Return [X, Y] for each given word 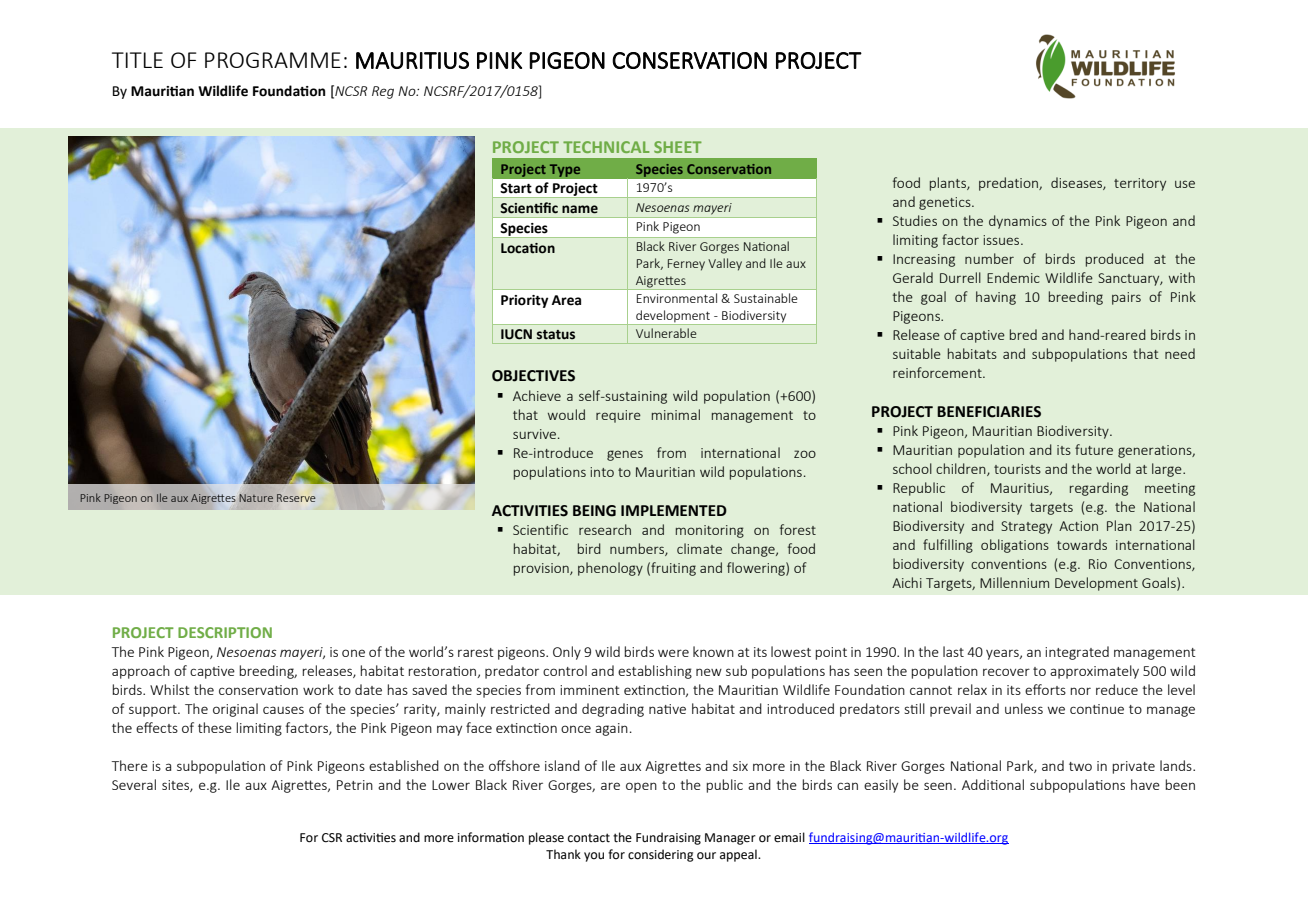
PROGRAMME [273, 60]
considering [661, 855]
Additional [993, 784]
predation [1009, 184]
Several [134, 784]
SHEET [678, 147]
